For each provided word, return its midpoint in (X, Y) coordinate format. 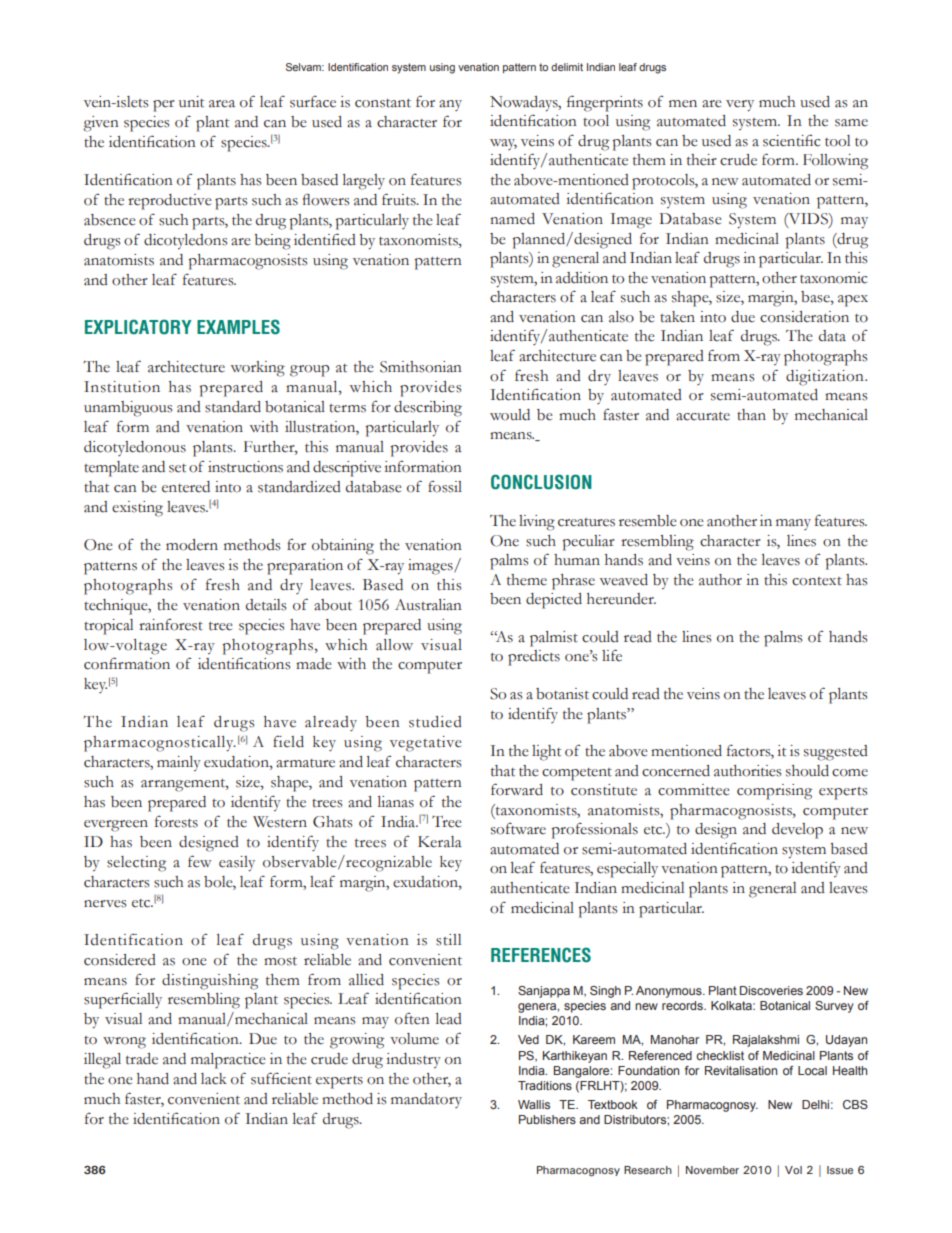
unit (191, 102)
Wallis (534, 1104)
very (740, 106)
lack (214, 1079)
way (503, 144)
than (751, 415)
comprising (774, 792)
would (510, 415)
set (177, 468)
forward (517, 789)
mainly (179, 763)
